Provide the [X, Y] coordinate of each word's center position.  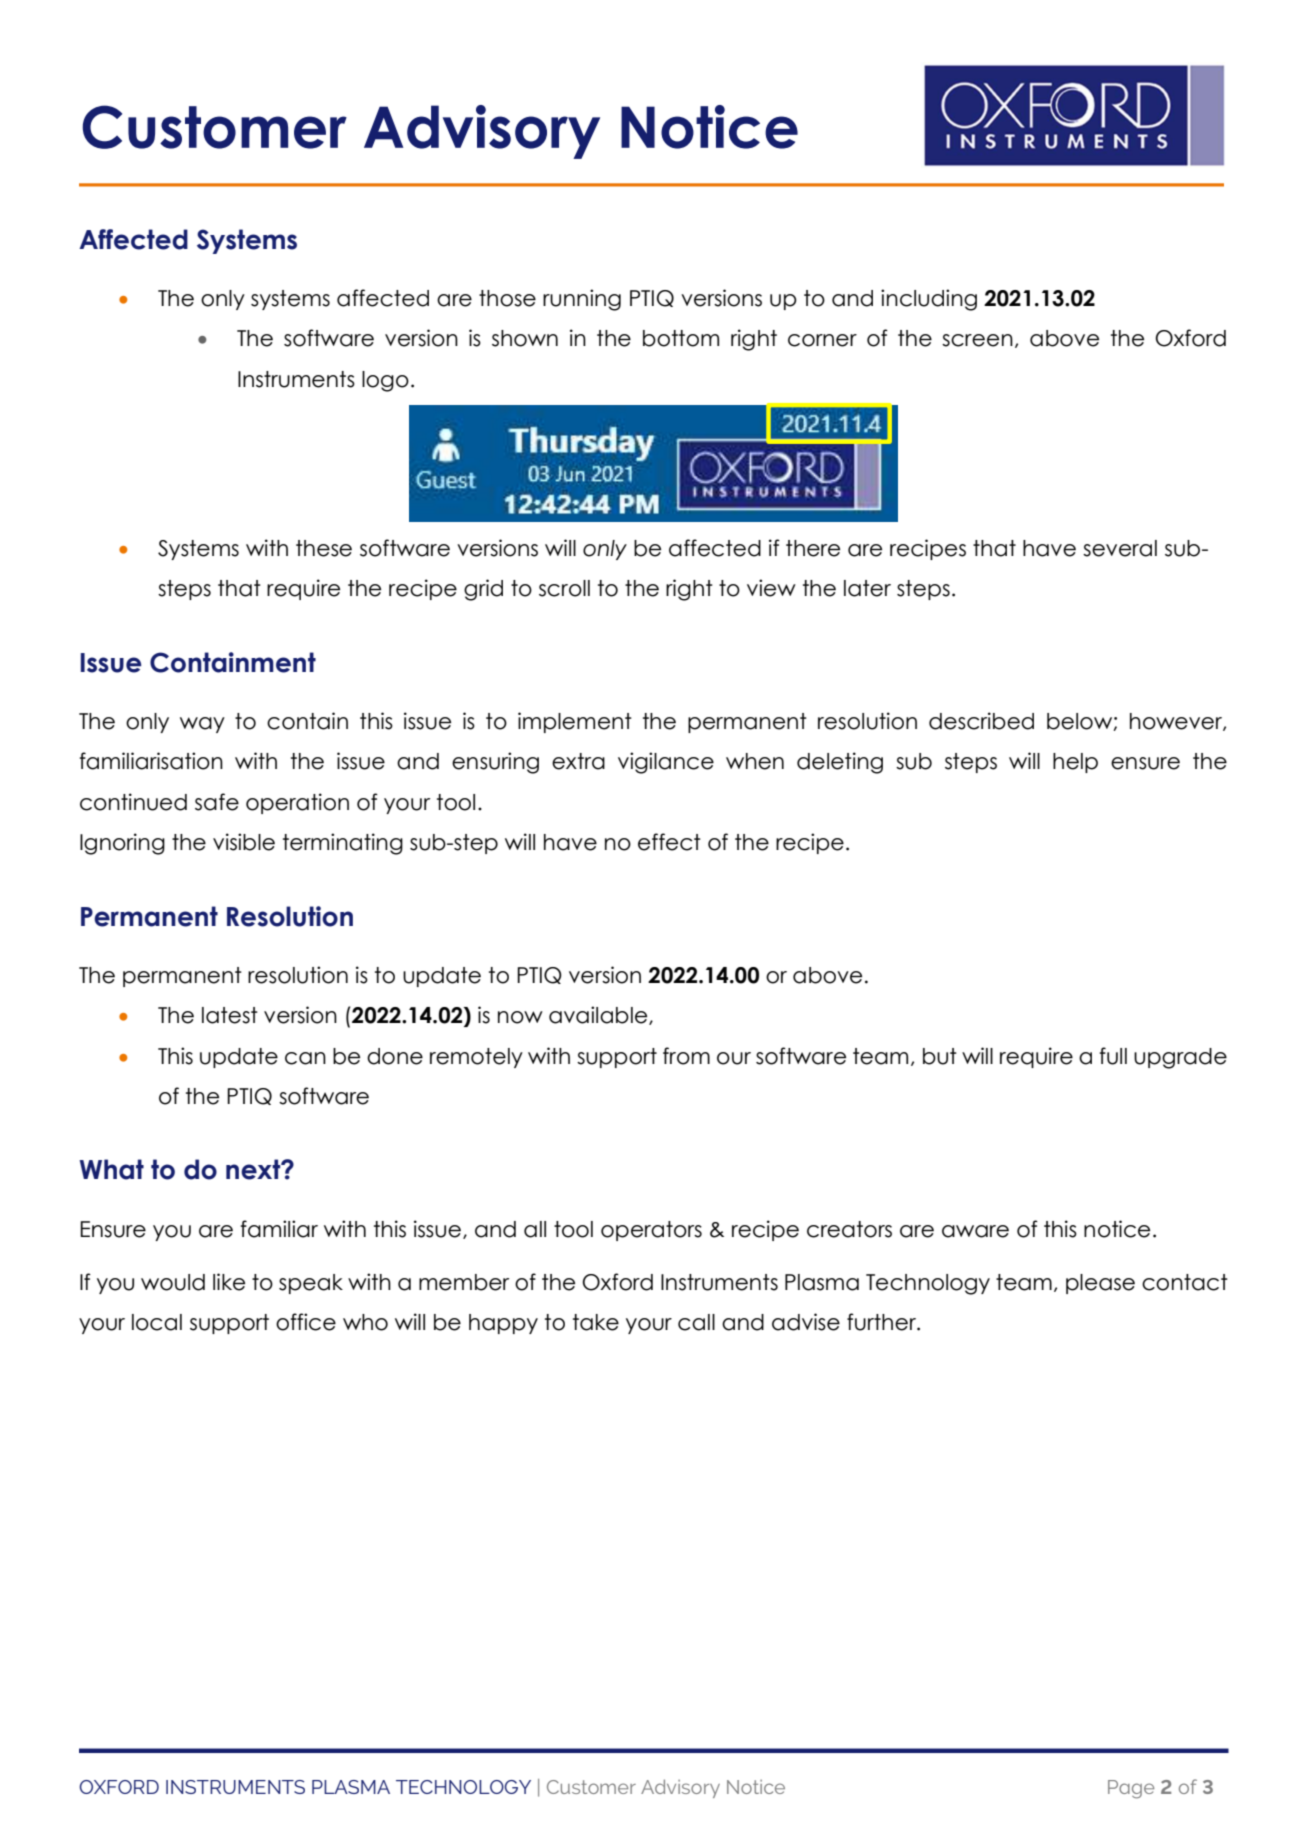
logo [385, 381]
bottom [681, 338]
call [696, 1322]
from [686, 1056]
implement [575, 722]
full [1113, 1056]
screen [977, 340]
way [202, 725]
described [981, 721]
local [157, 1322]
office [306, 1322]
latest [230, 1015]
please [1100, 1284]
